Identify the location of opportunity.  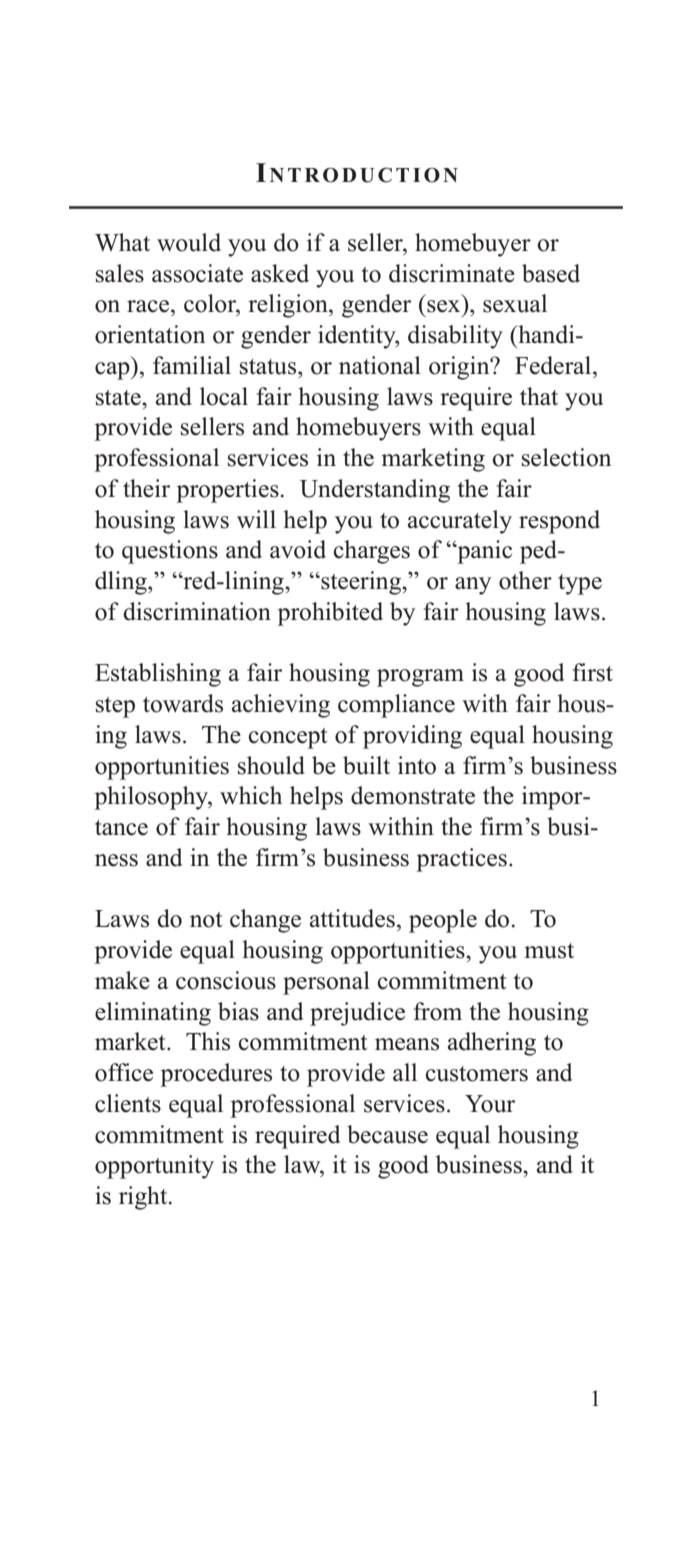
(154, 1167).
